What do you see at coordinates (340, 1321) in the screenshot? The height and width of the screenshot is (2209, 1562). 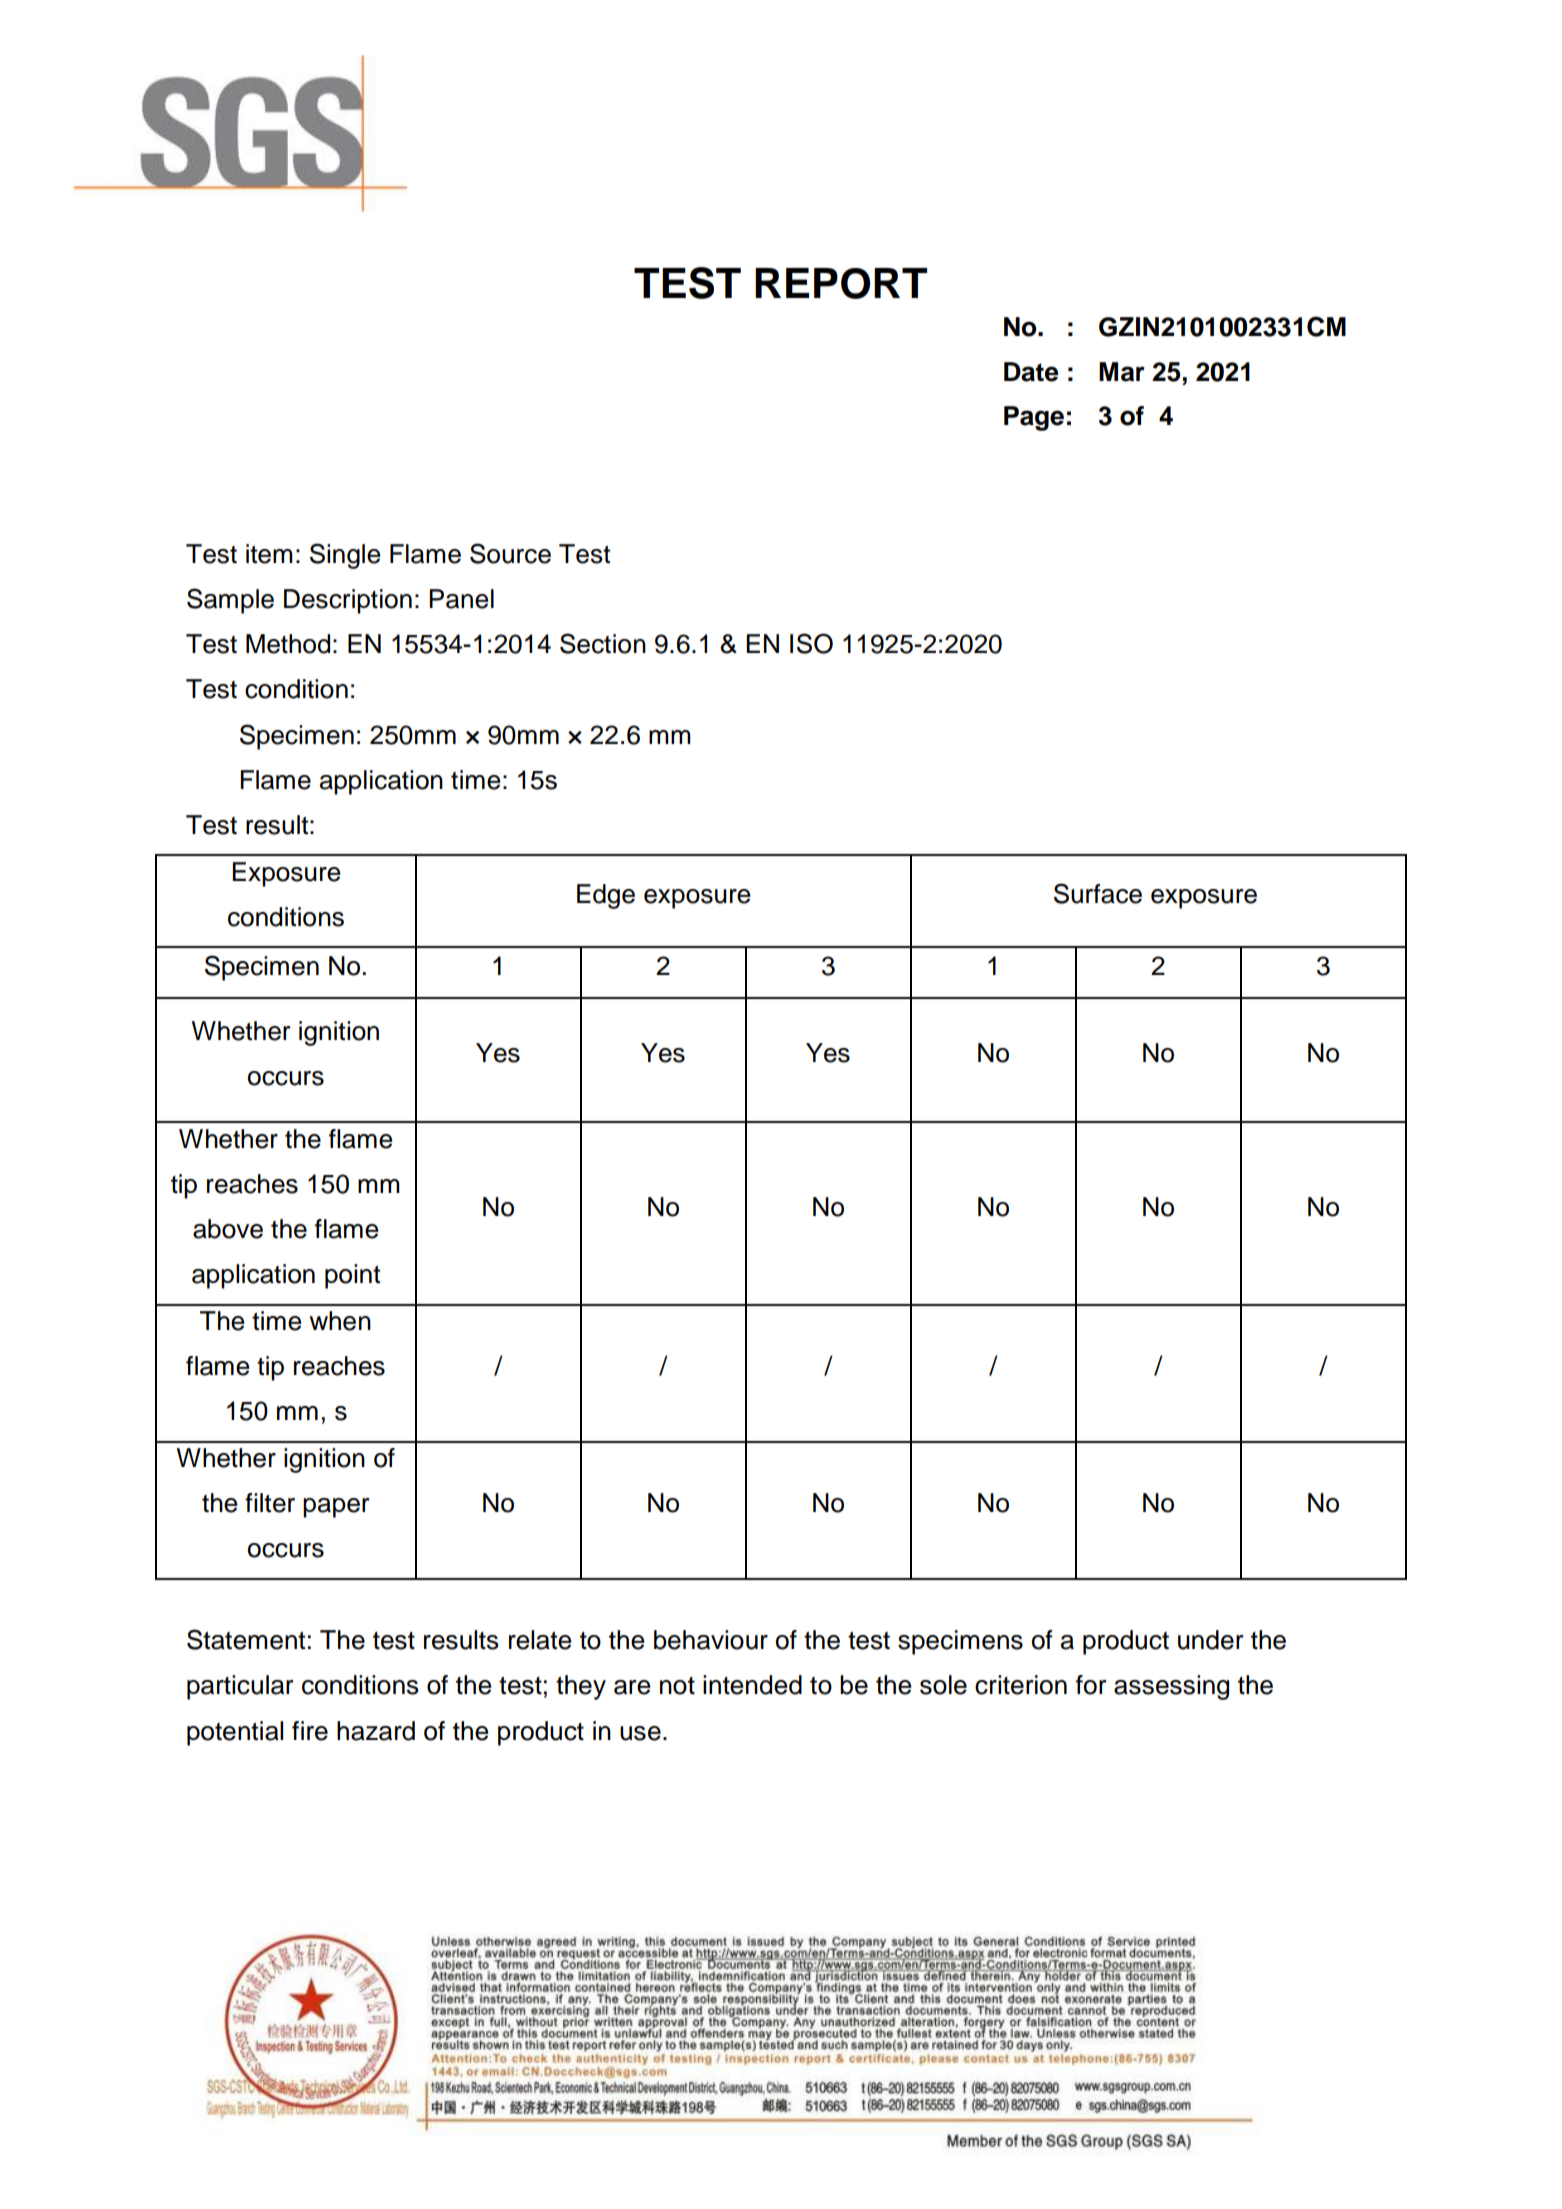 I see `when` at bounding box center [340, 1321].
